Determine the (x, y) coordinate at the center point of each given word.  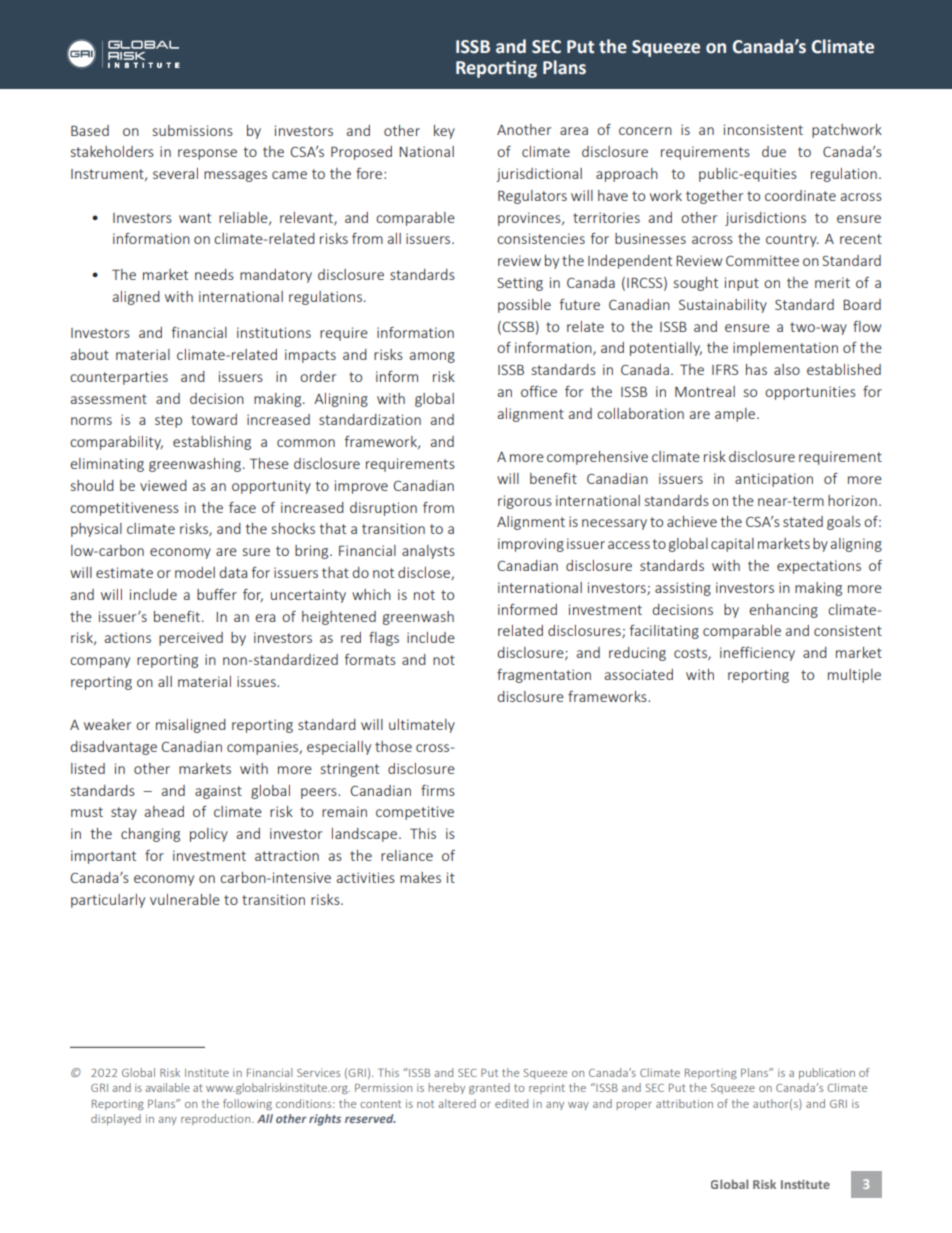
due (774, 151)
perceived (191, 639)
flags (384, 639)
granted (489, 1088)
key (444, 132)
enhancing (783, 611)
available (167, 1087)
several (175, 173)
